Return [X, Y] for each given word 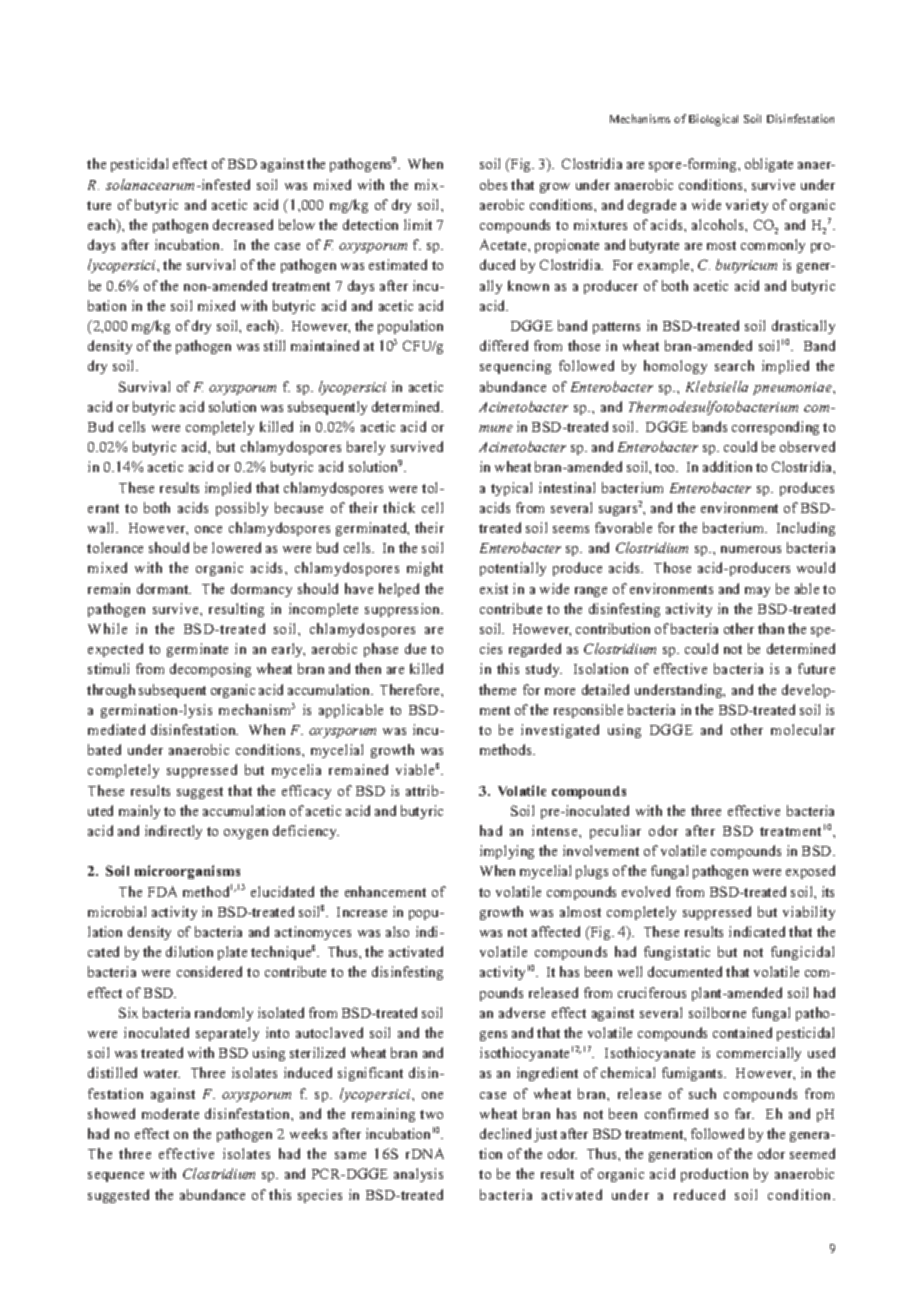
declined [505, 1133]
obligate [769, 165]
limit [418, 224]
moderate [170, 1113]
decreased [243, 224]
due [415, 648]
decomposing [210, 670]
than [771, 628]
